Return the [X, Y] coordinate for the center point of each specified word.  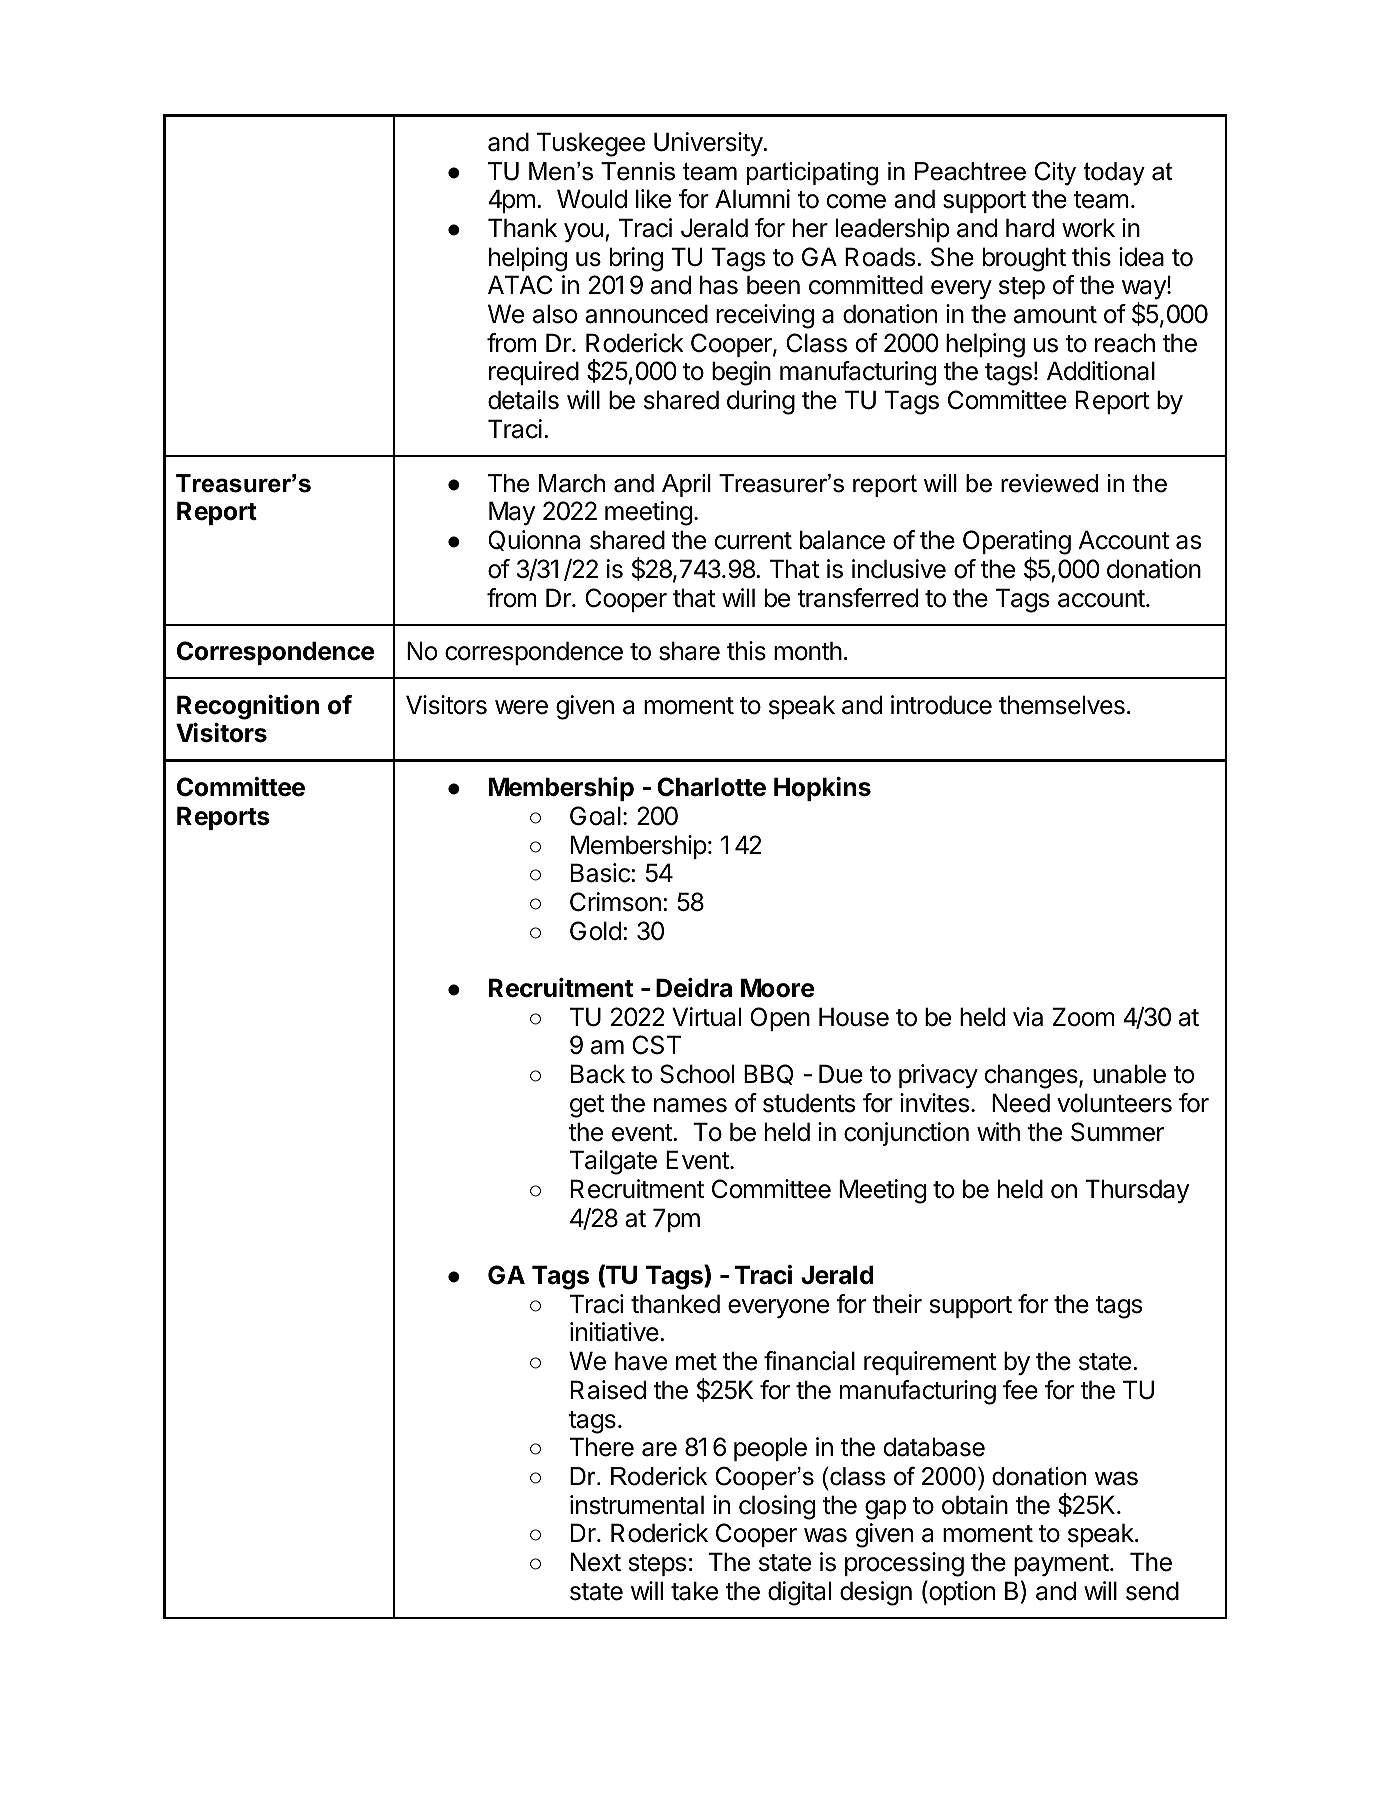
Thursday [1137, 1191]
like [653, 199]
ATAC [520, 285]
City [1055, 173]
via [1028, 1017]
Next [596, 1562]
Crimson [615, 902]
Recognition [248, 707]
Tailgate [613, 1162]
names [690, 1105]
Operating [1017, 544]
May [512, 513]
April [686, 485]
